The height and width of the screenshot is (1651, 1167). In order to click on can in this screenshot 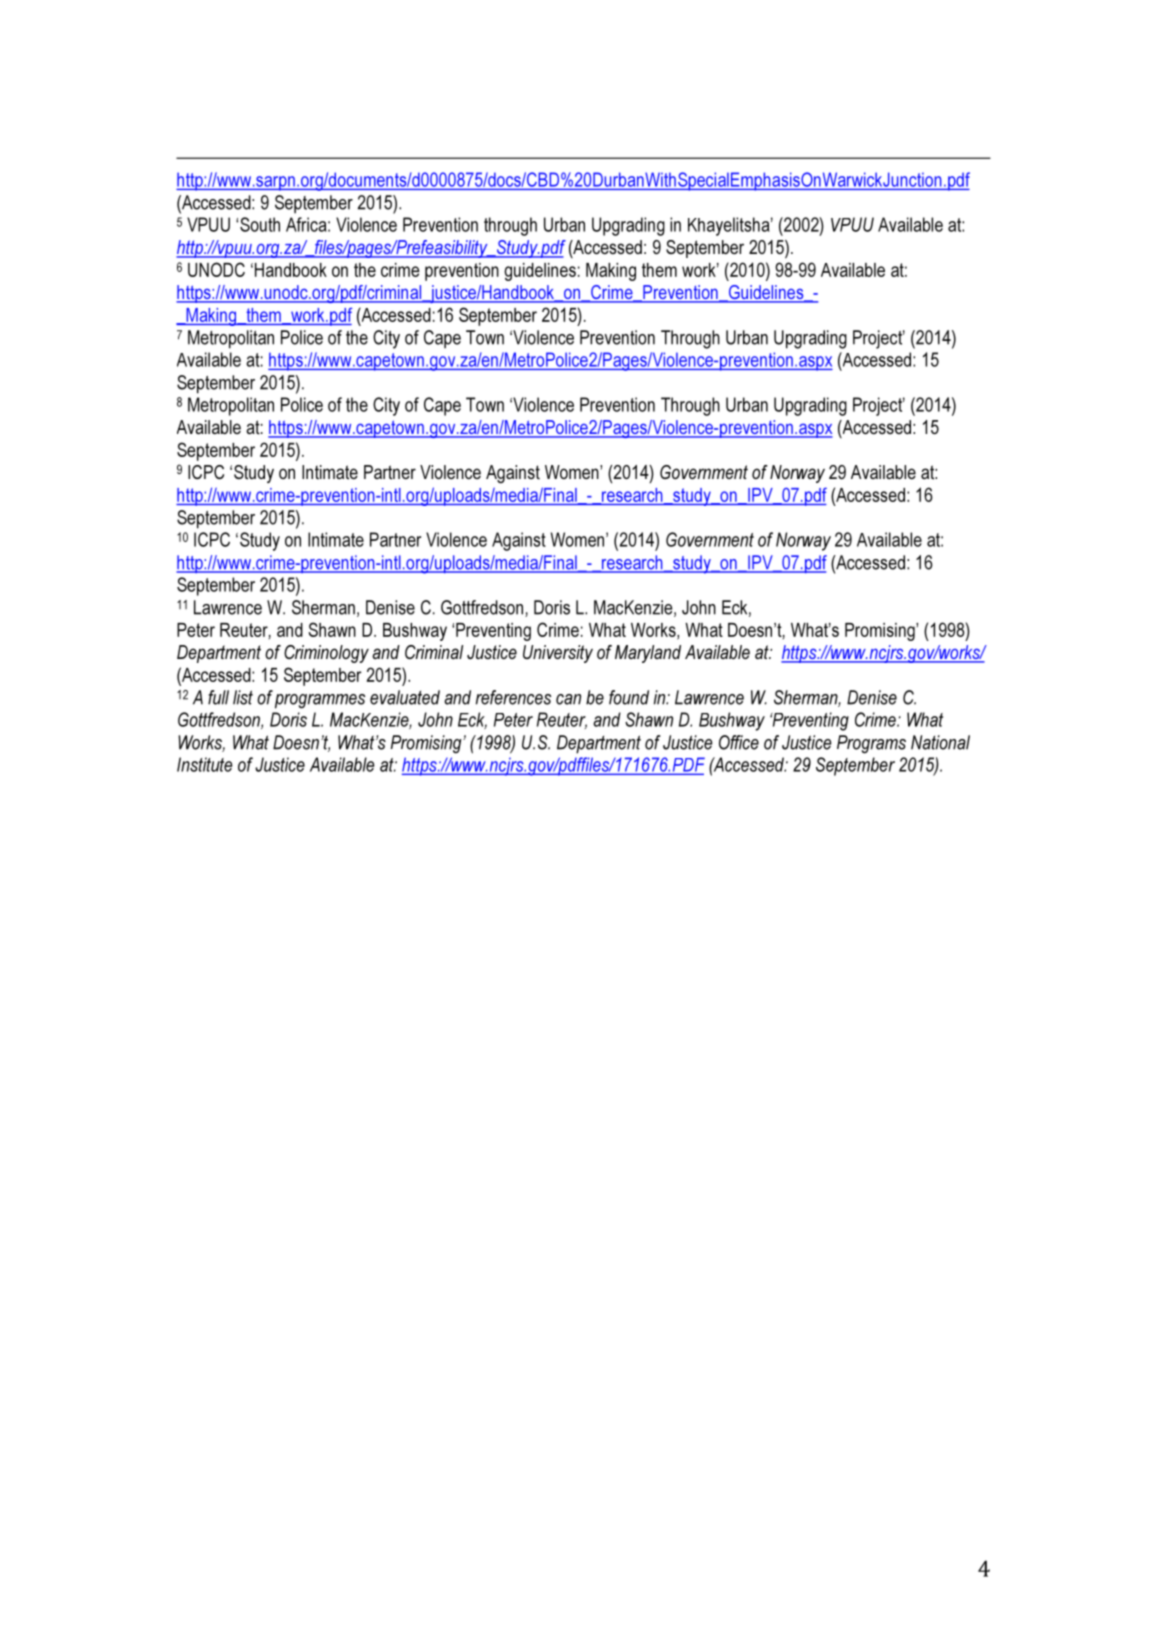, I will do `click(568, 699)`.
